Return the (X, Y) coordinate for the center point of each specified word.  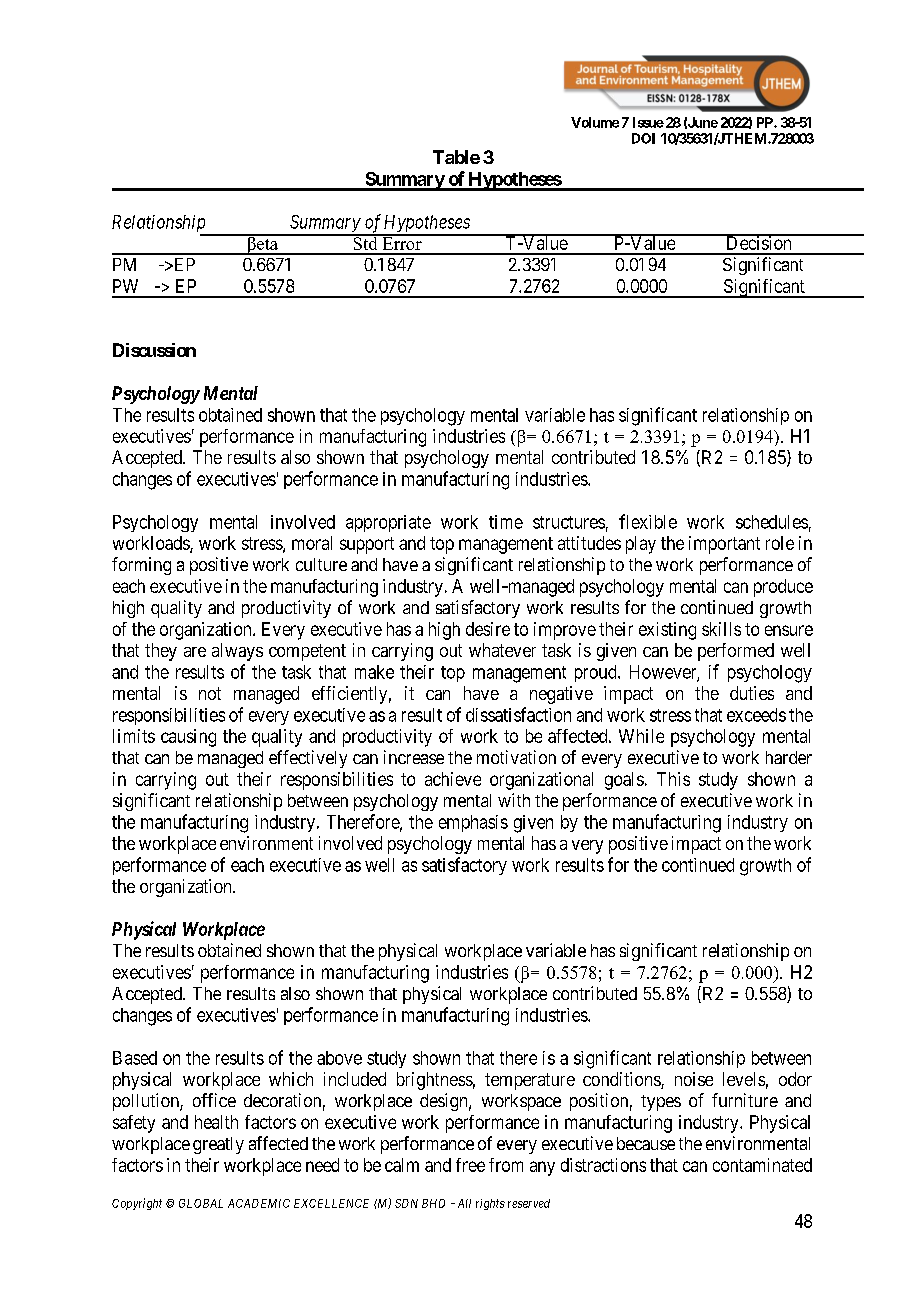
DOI (643, 138)
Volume (595, 122)
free (470, 1165)
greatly (218, 1145)
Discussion (154, 350)
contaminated (762, 1165)
